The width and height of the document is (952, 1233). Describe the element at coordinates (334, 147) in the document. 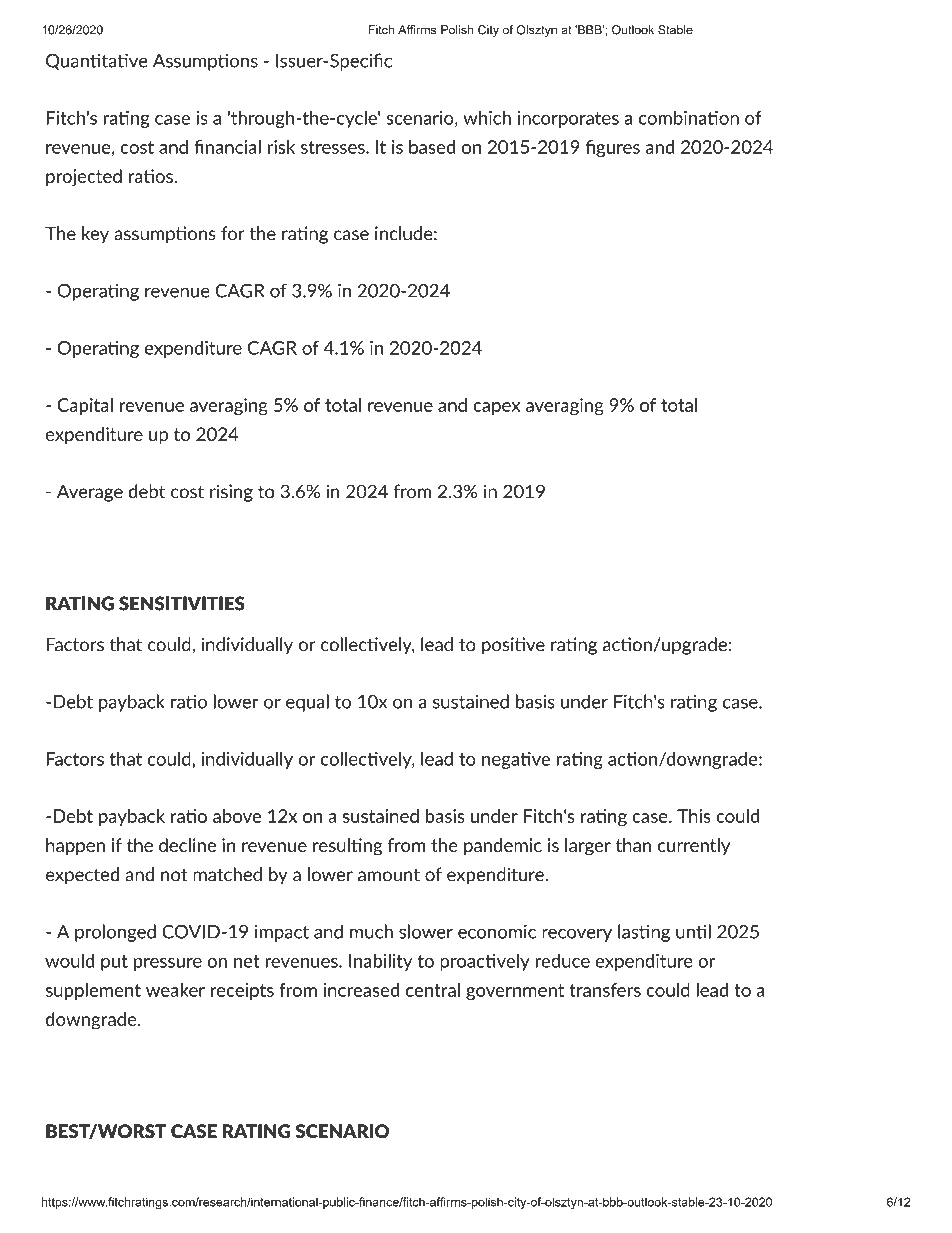

I see `stresses` at that location.
